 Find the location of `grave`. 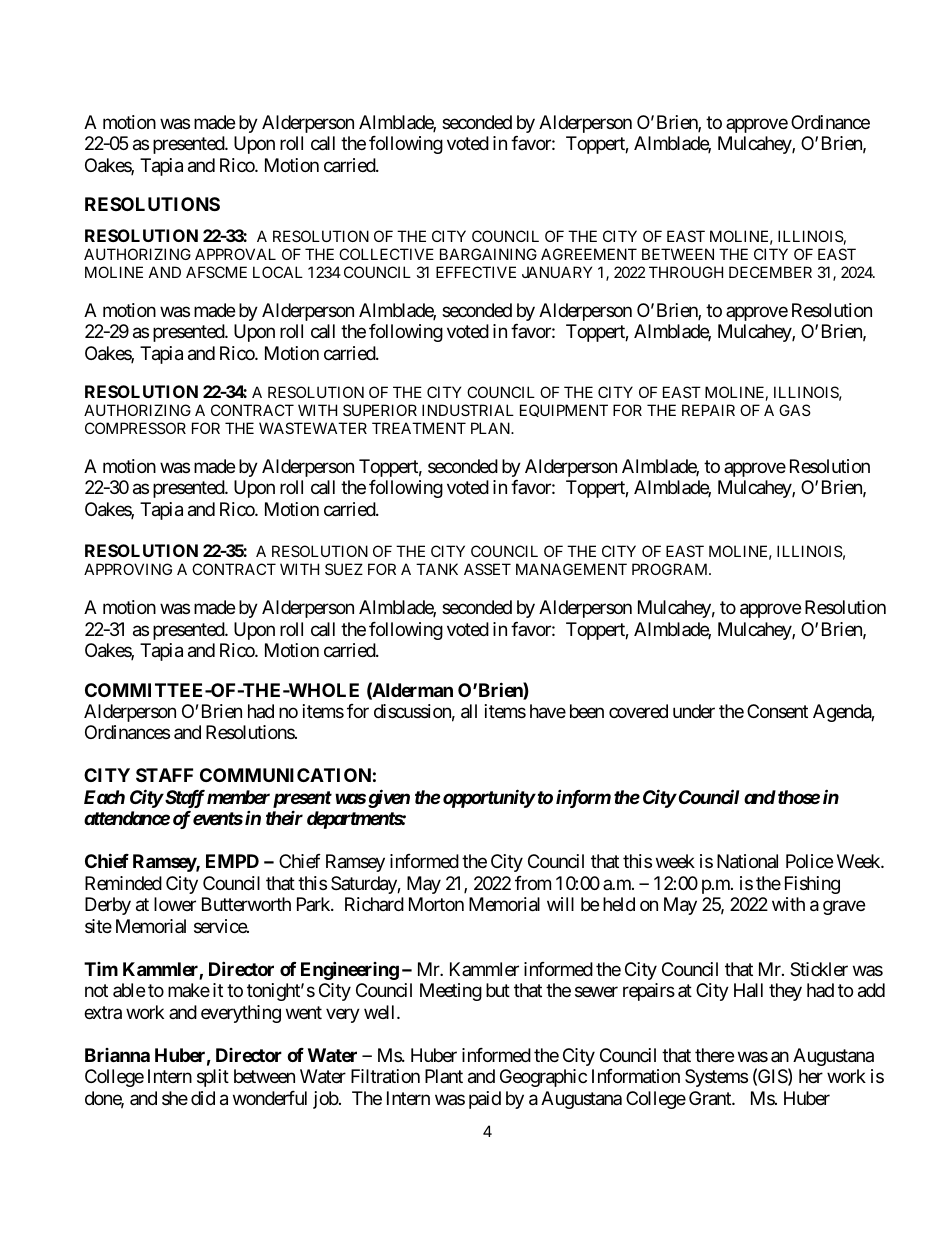

grave is located at coordinates (844, 908).
